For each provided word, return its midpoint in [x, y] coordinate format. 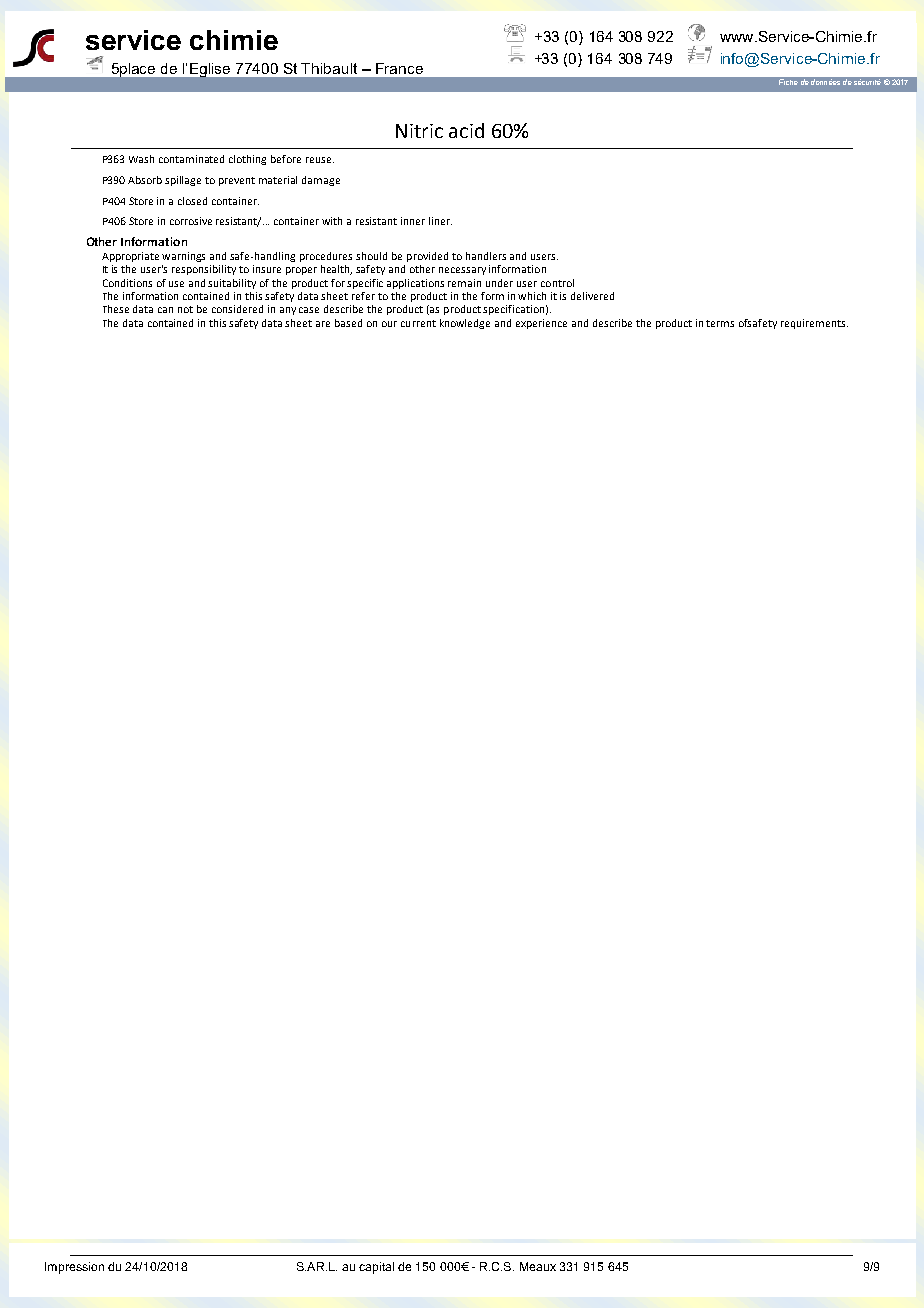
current [418, 323]
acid [466, 130]
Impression [74, 1268]
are [323, 324]
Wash [141, 159]
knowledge [465, 324]
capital [376, 1268]
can [165, 310]
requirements [814, 324]
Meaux [538, 1266]
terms [720, 323]
